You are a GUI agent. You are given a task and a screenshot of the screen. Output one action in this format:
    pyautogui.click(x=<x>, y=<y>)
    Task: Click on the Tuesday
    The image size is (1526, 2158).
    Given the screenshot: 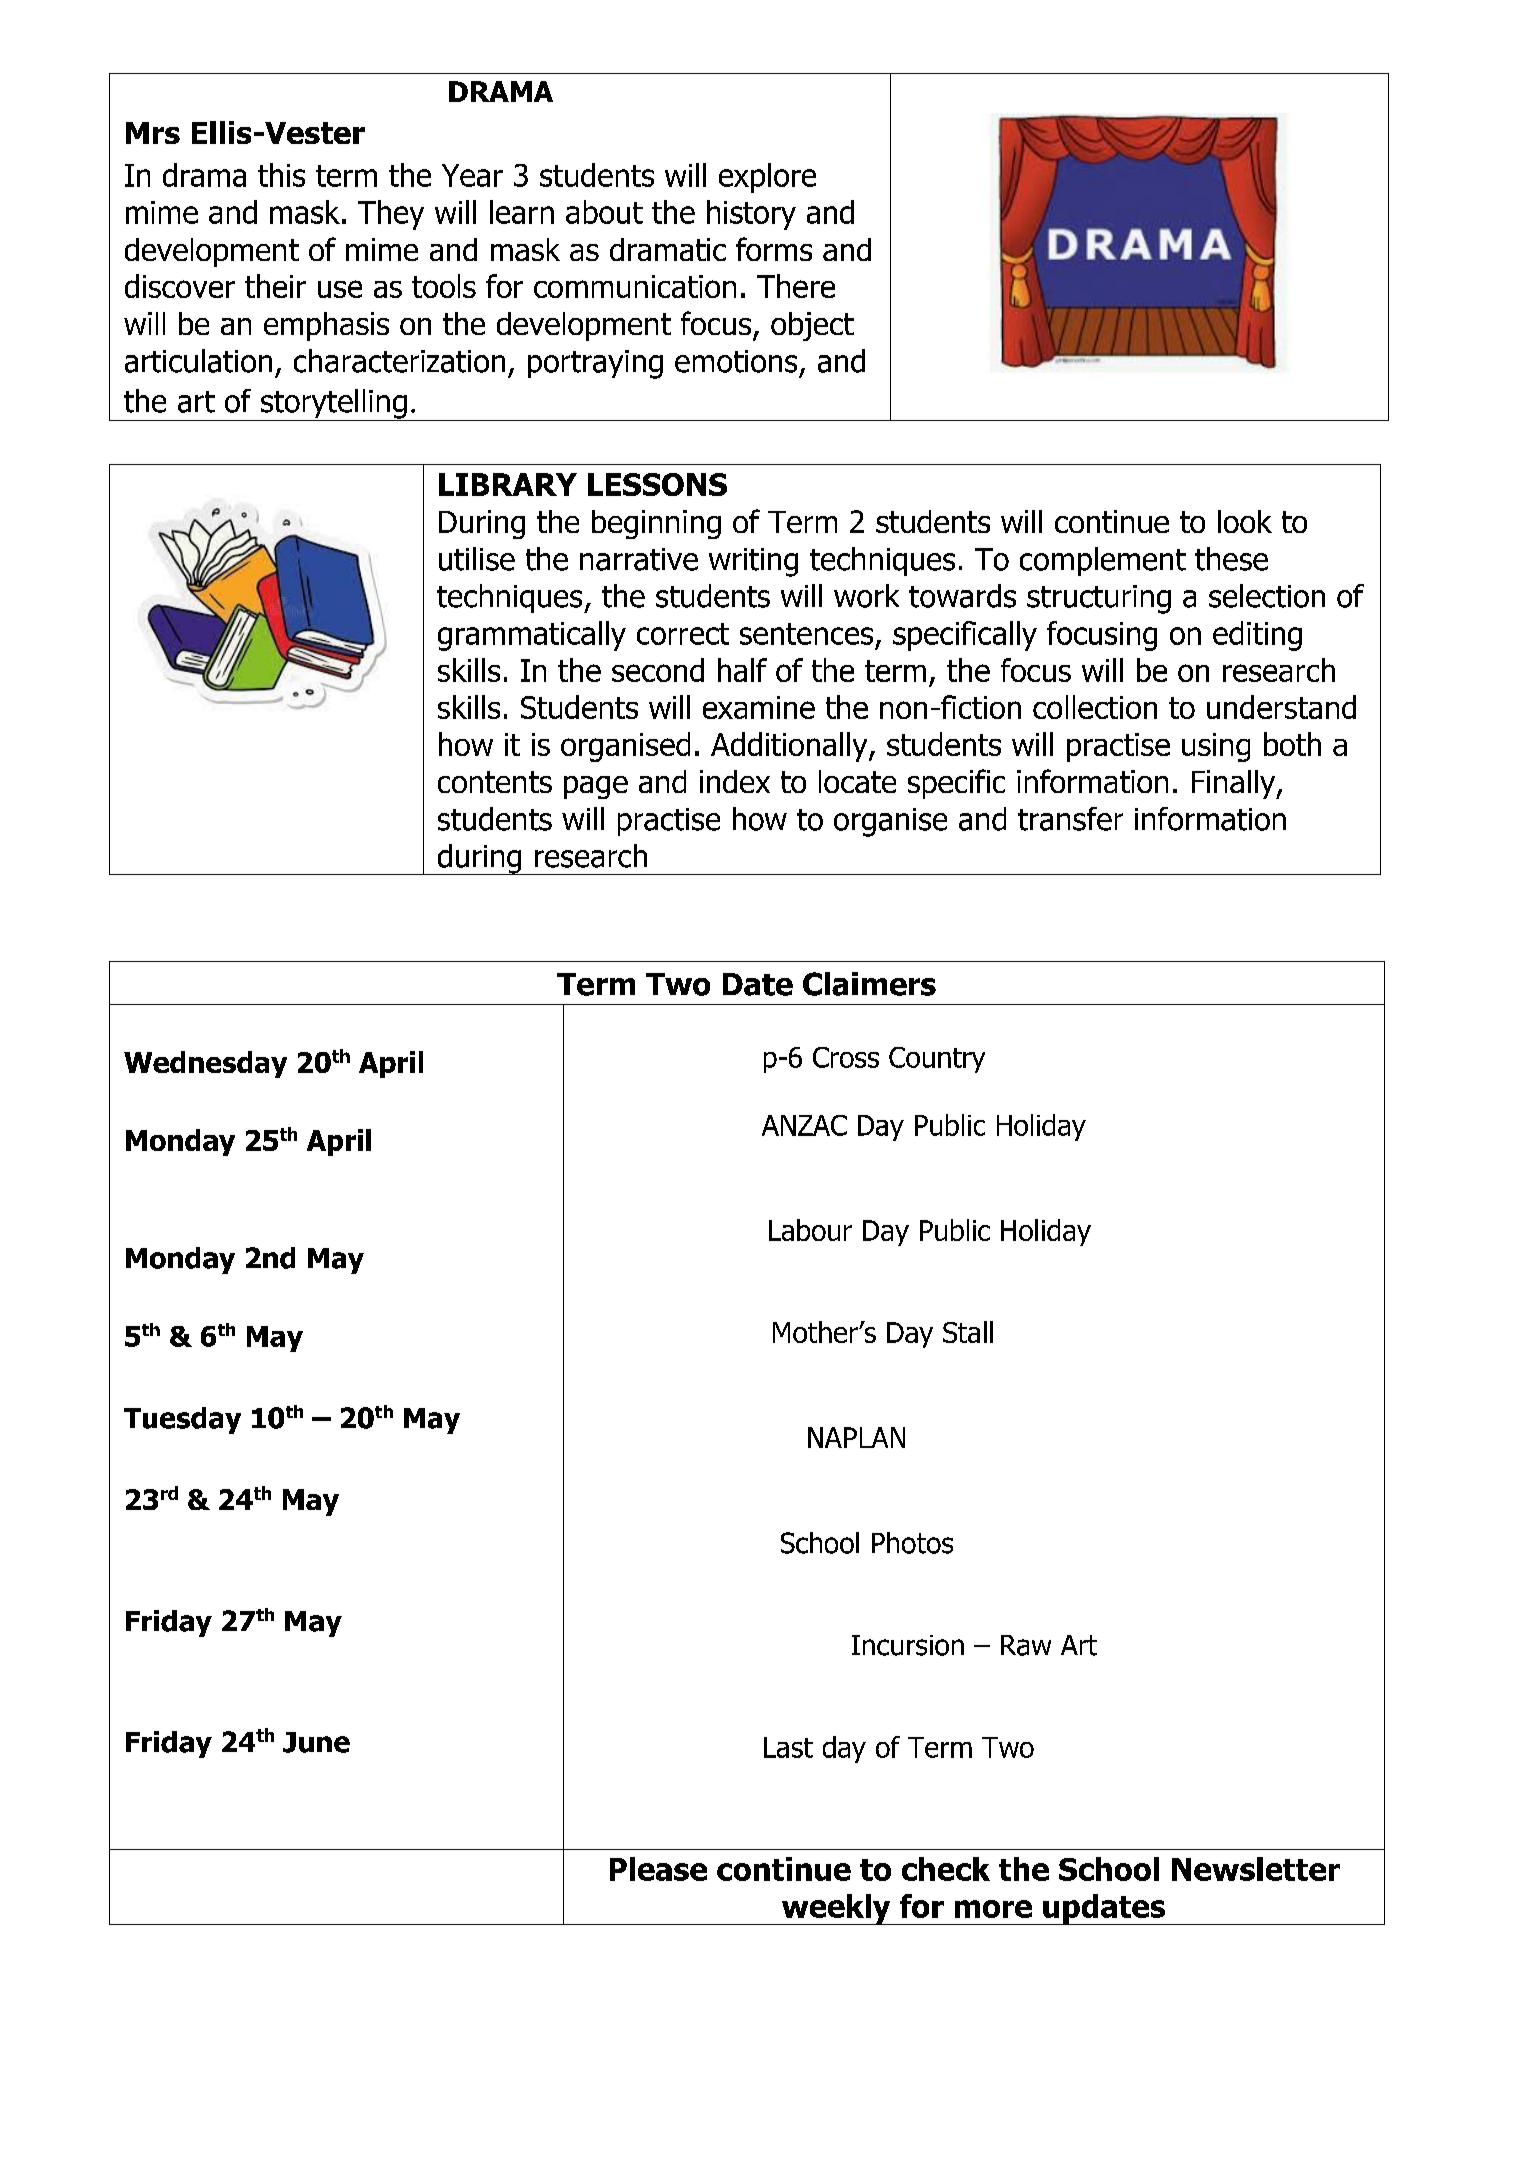 What is the action you would take?
    pyautogui.click(x=182, y=1420)
